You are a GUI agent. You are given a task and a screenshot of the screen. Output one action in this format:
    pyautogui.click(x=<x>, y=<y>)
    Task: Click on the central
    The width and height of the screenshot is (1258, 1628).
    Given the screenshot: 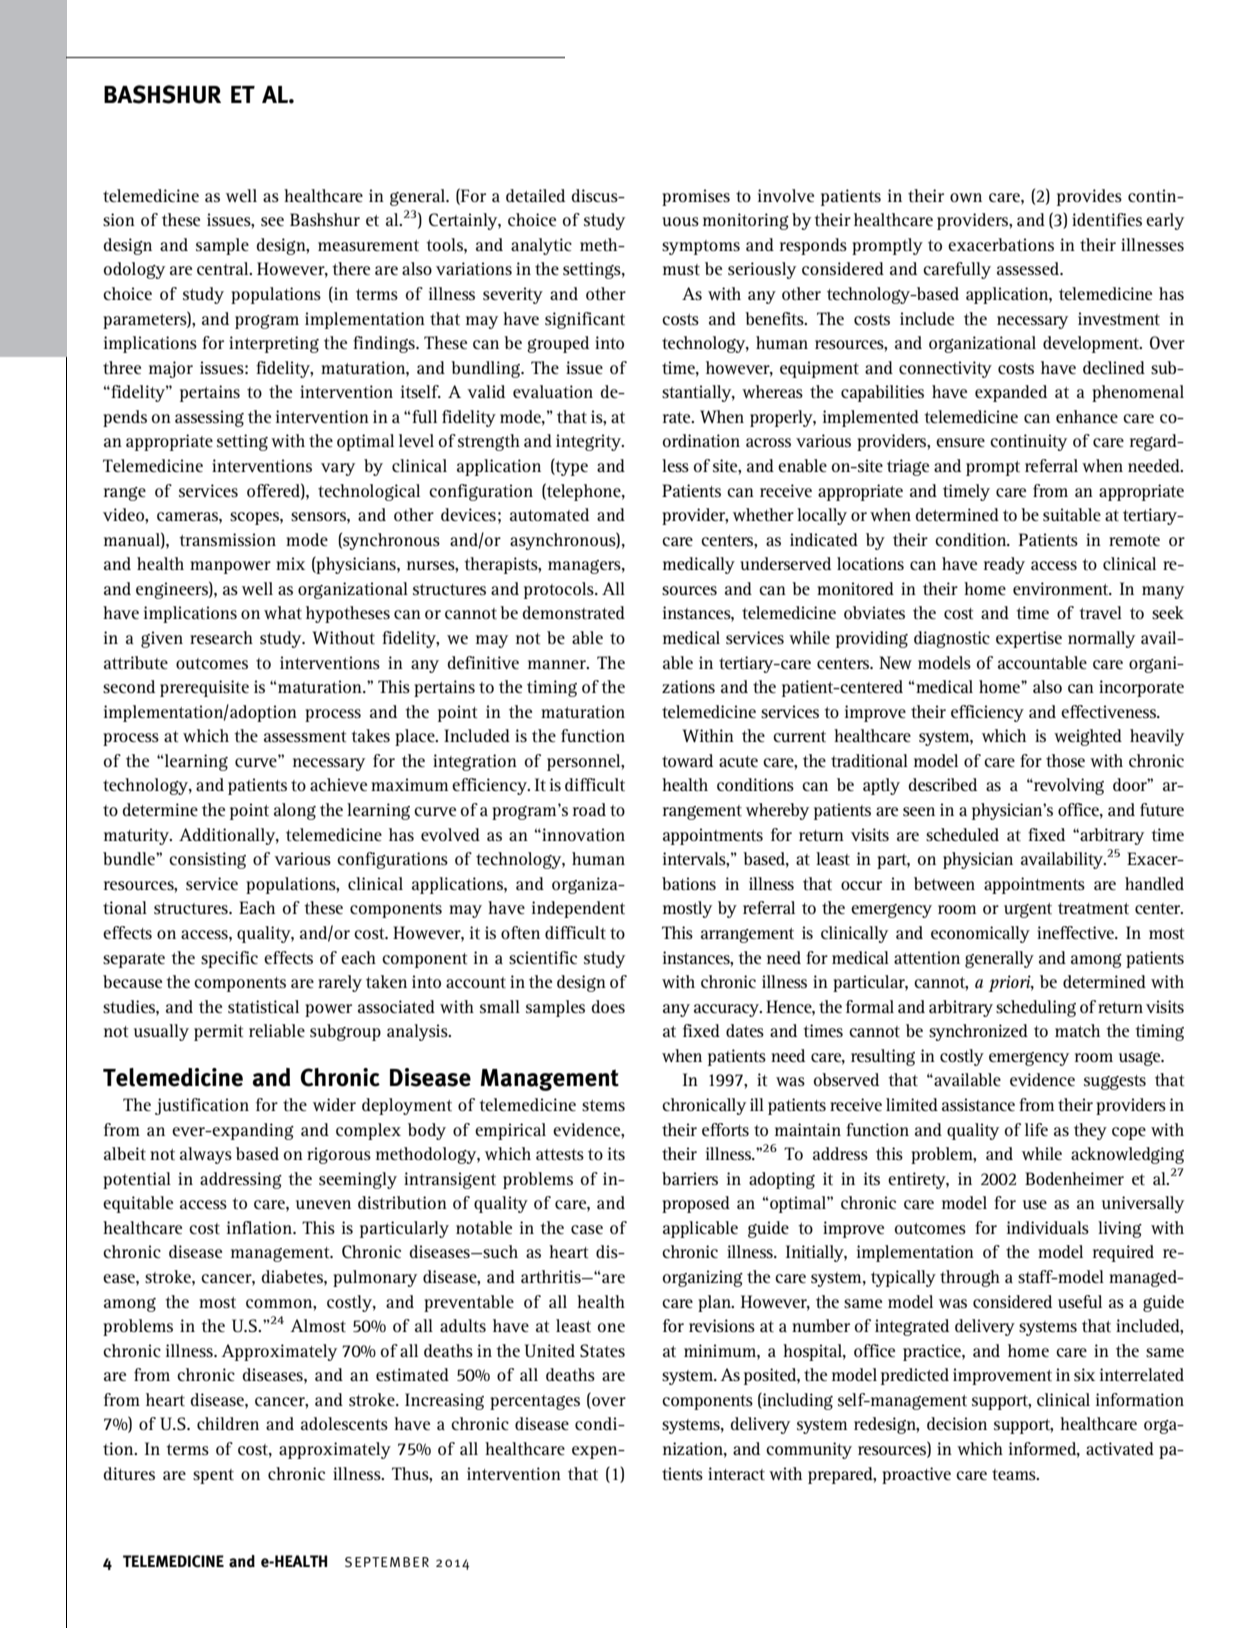 What is the action you would take?
    pyautogui.click(x=224, y=268)
